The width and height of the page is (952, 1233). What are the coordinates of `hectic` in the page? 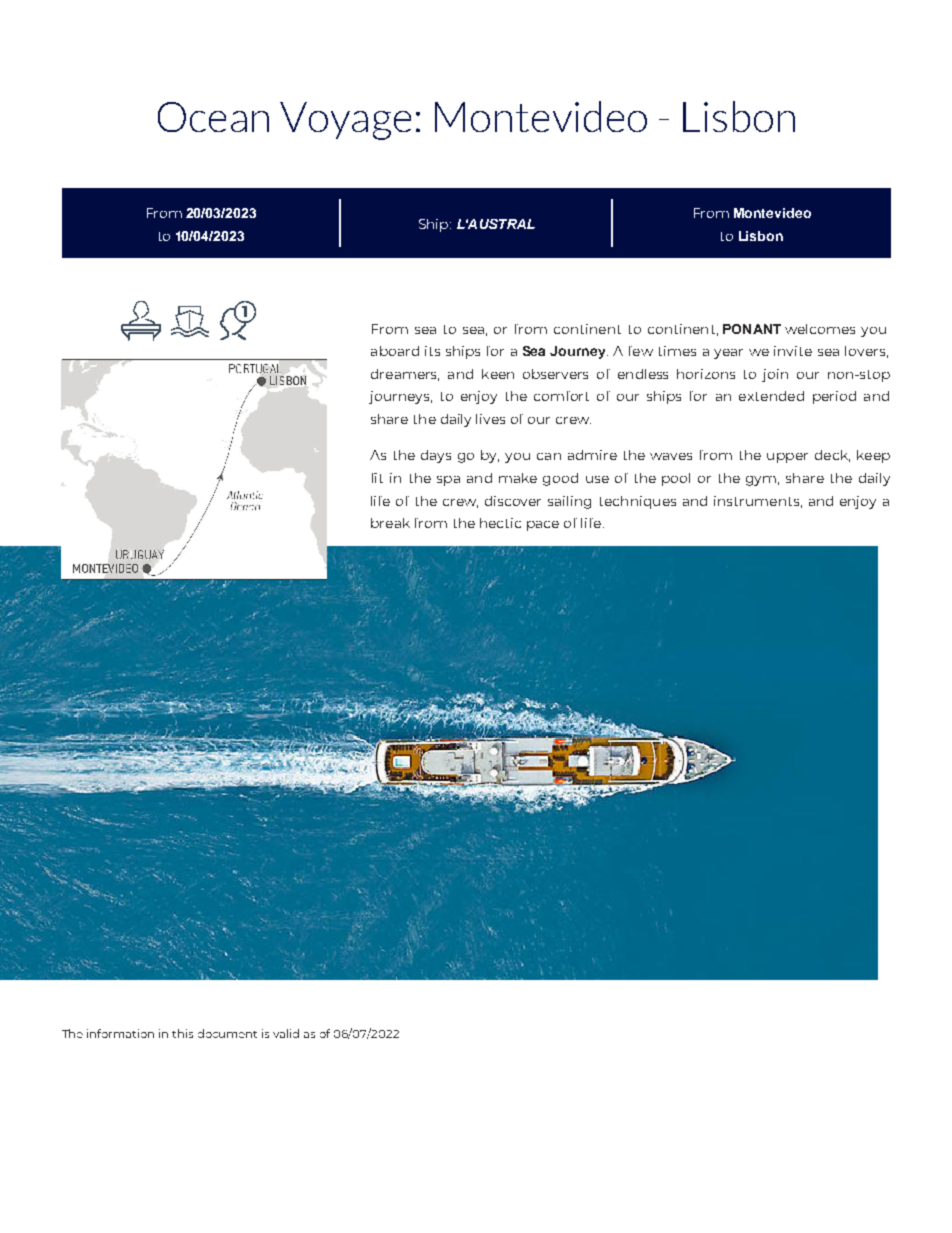 It's located at (500, 523).
